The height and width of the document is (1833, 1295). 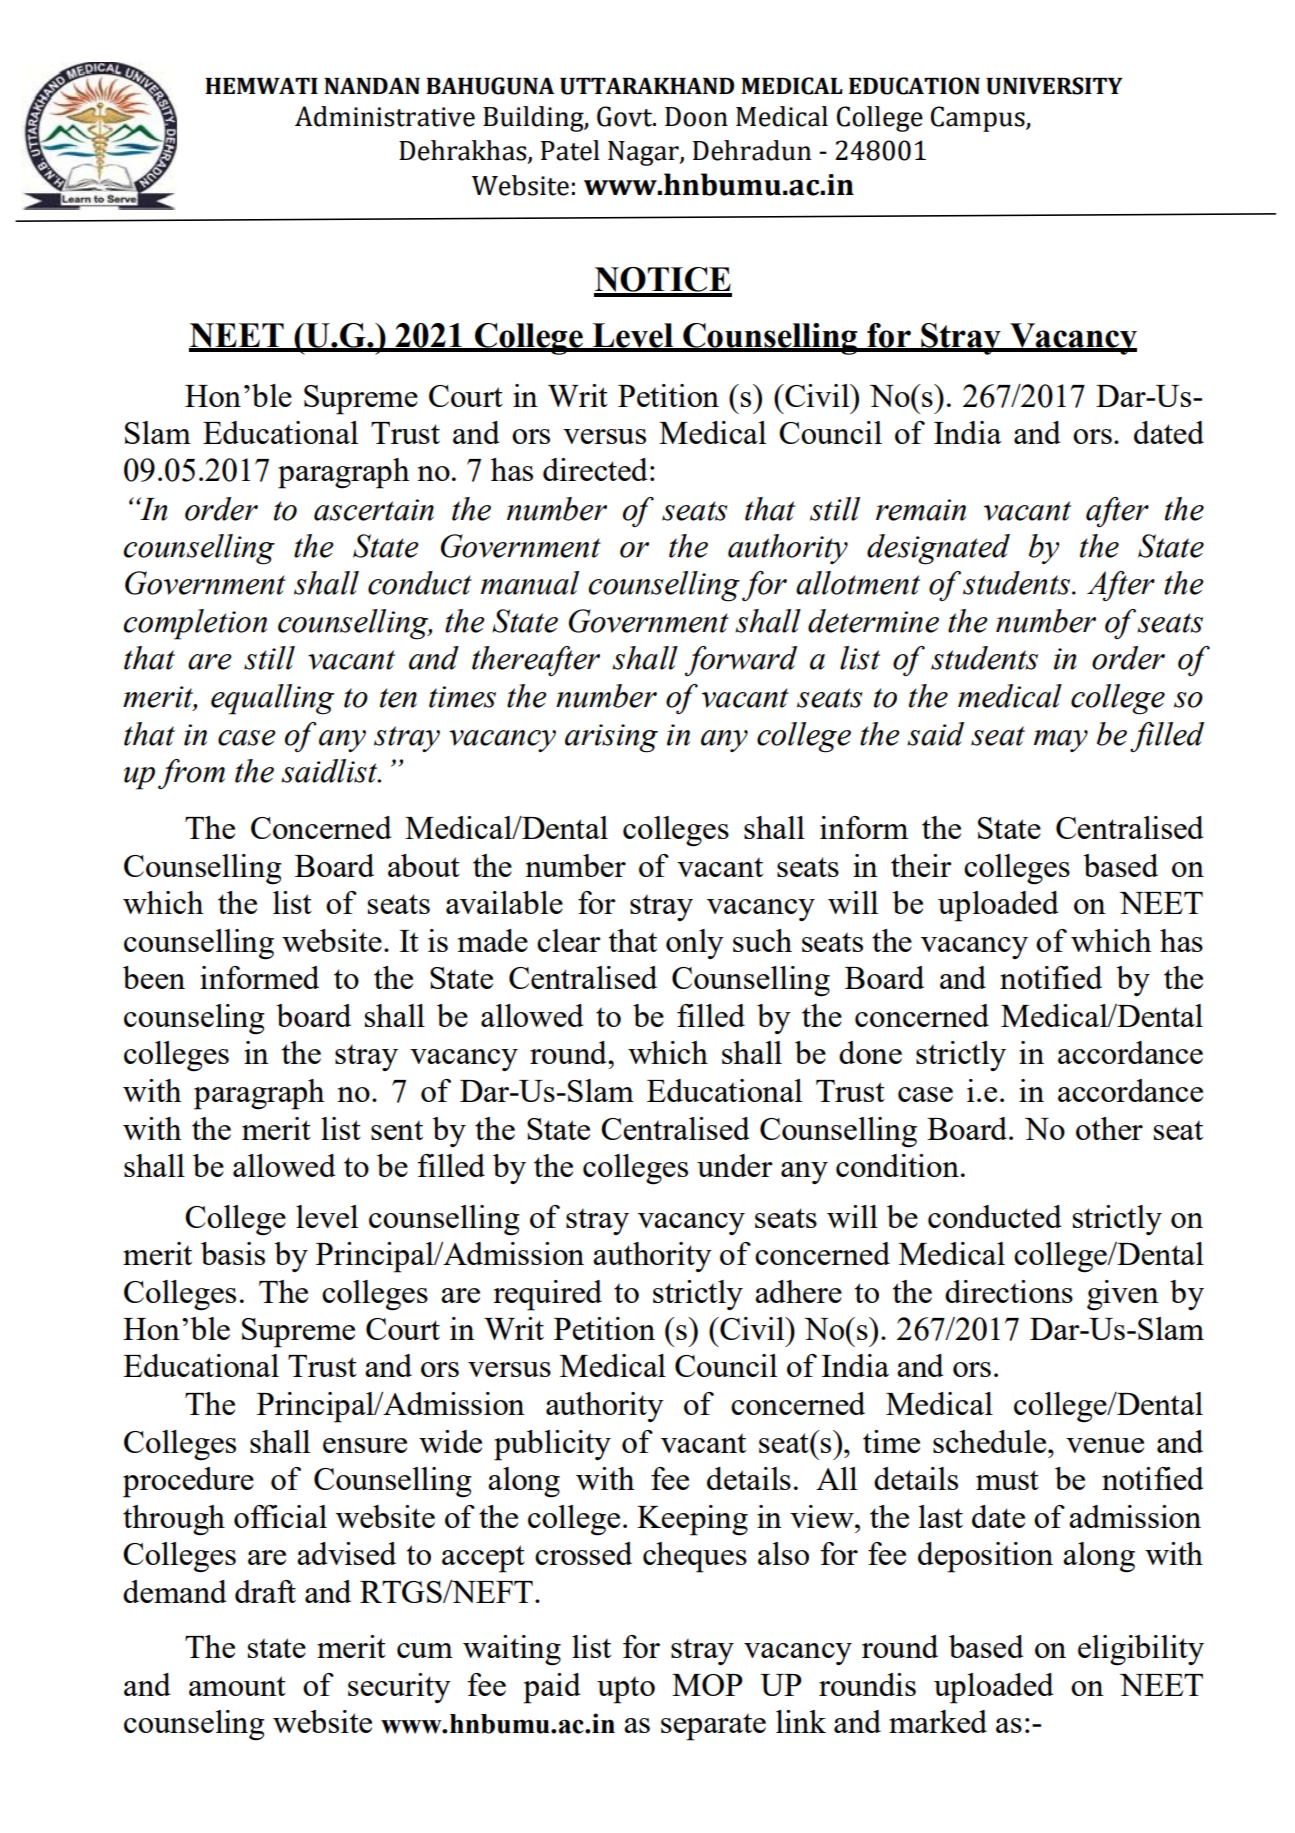 I want to click on amount, so click(x=237, y=1686).
